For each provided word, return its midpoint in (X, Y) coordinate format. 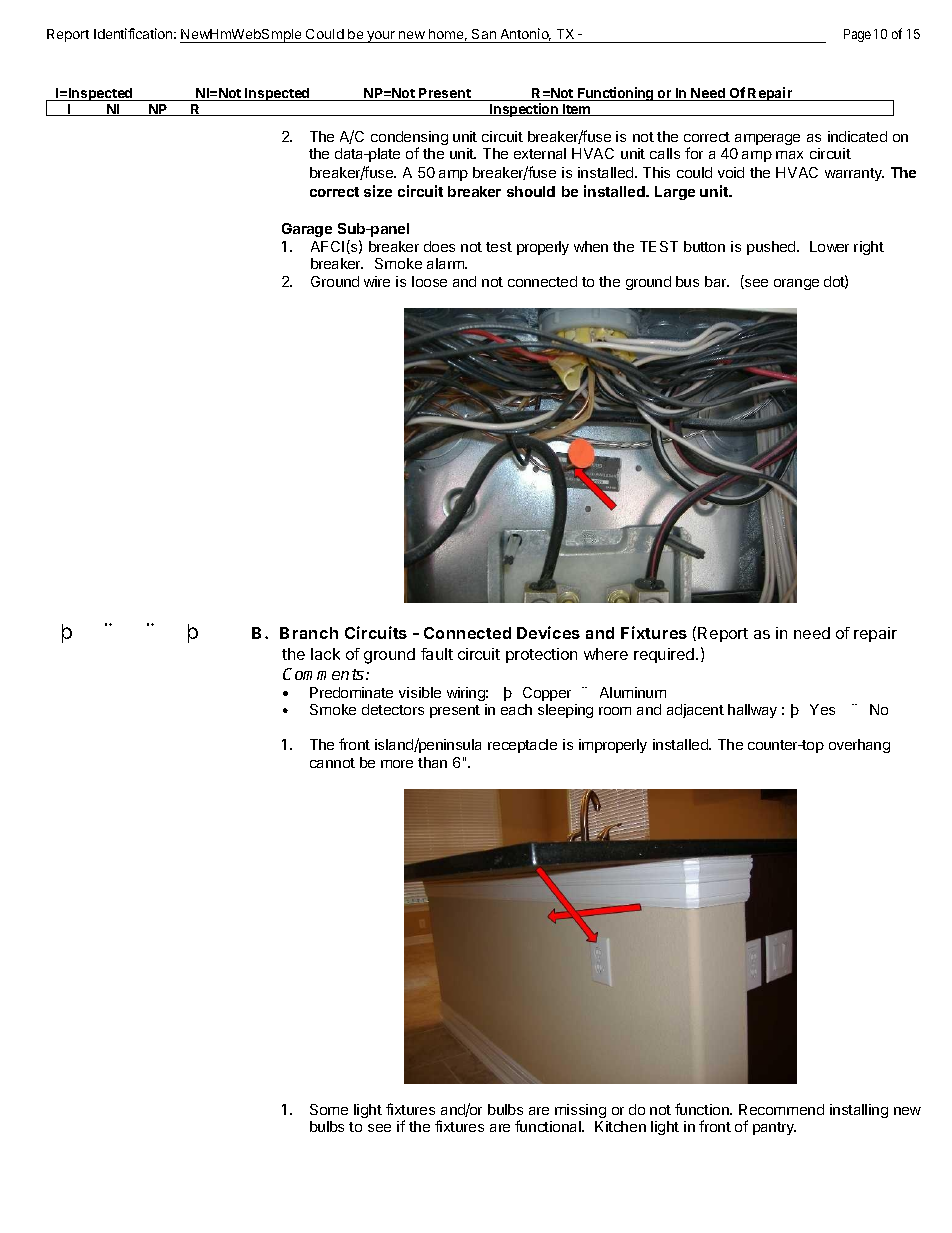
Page (857, 35)
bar (717, 281)
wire (377, 281)
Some (329, 1109)
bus (687, 281)
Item (577, 110)
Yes (822, 709)
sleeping (565, 711)
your (381, 37)
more (397, 764)
